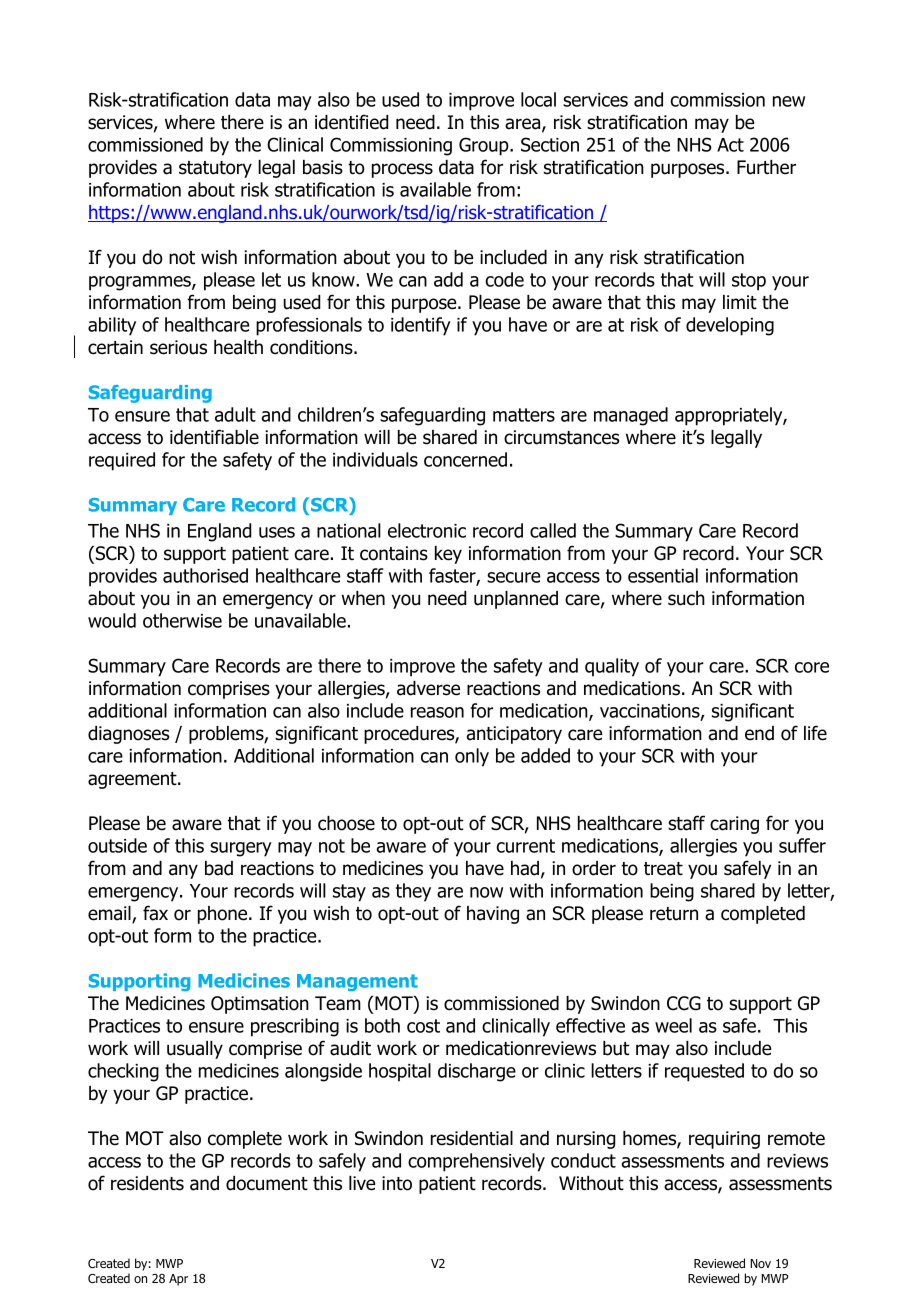 This page has height=1308, width=924. I want to click on otherwise, so click(182, 620).
